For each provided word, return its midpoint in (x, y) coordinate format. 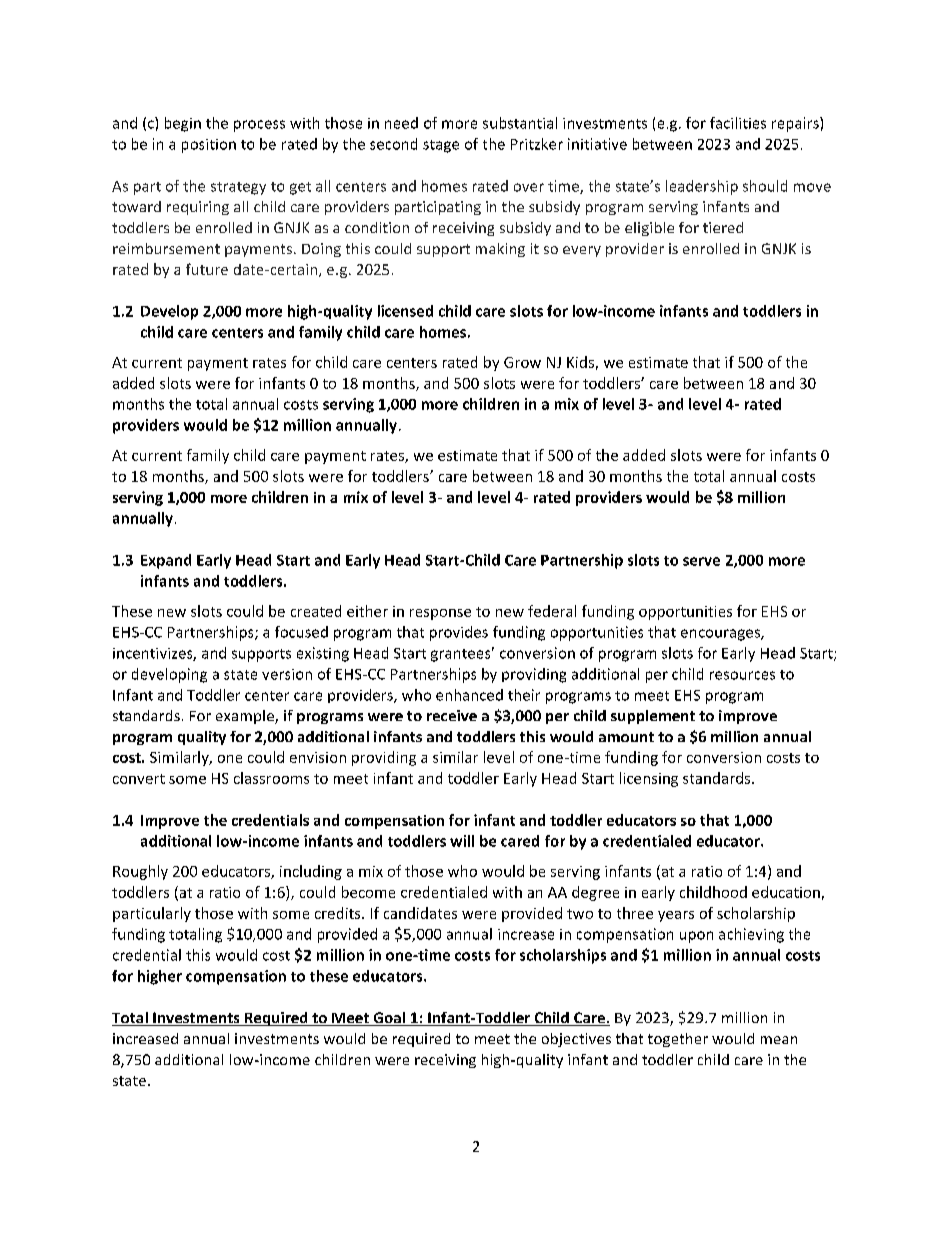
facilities (738, 123)
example (246, 717)
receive (452, 715)
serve (701, 561)
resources (742, 675)
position (209, 146)
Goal (389, 1019)
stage (441, 146)
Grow (522, 362)
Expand (166, 561)
